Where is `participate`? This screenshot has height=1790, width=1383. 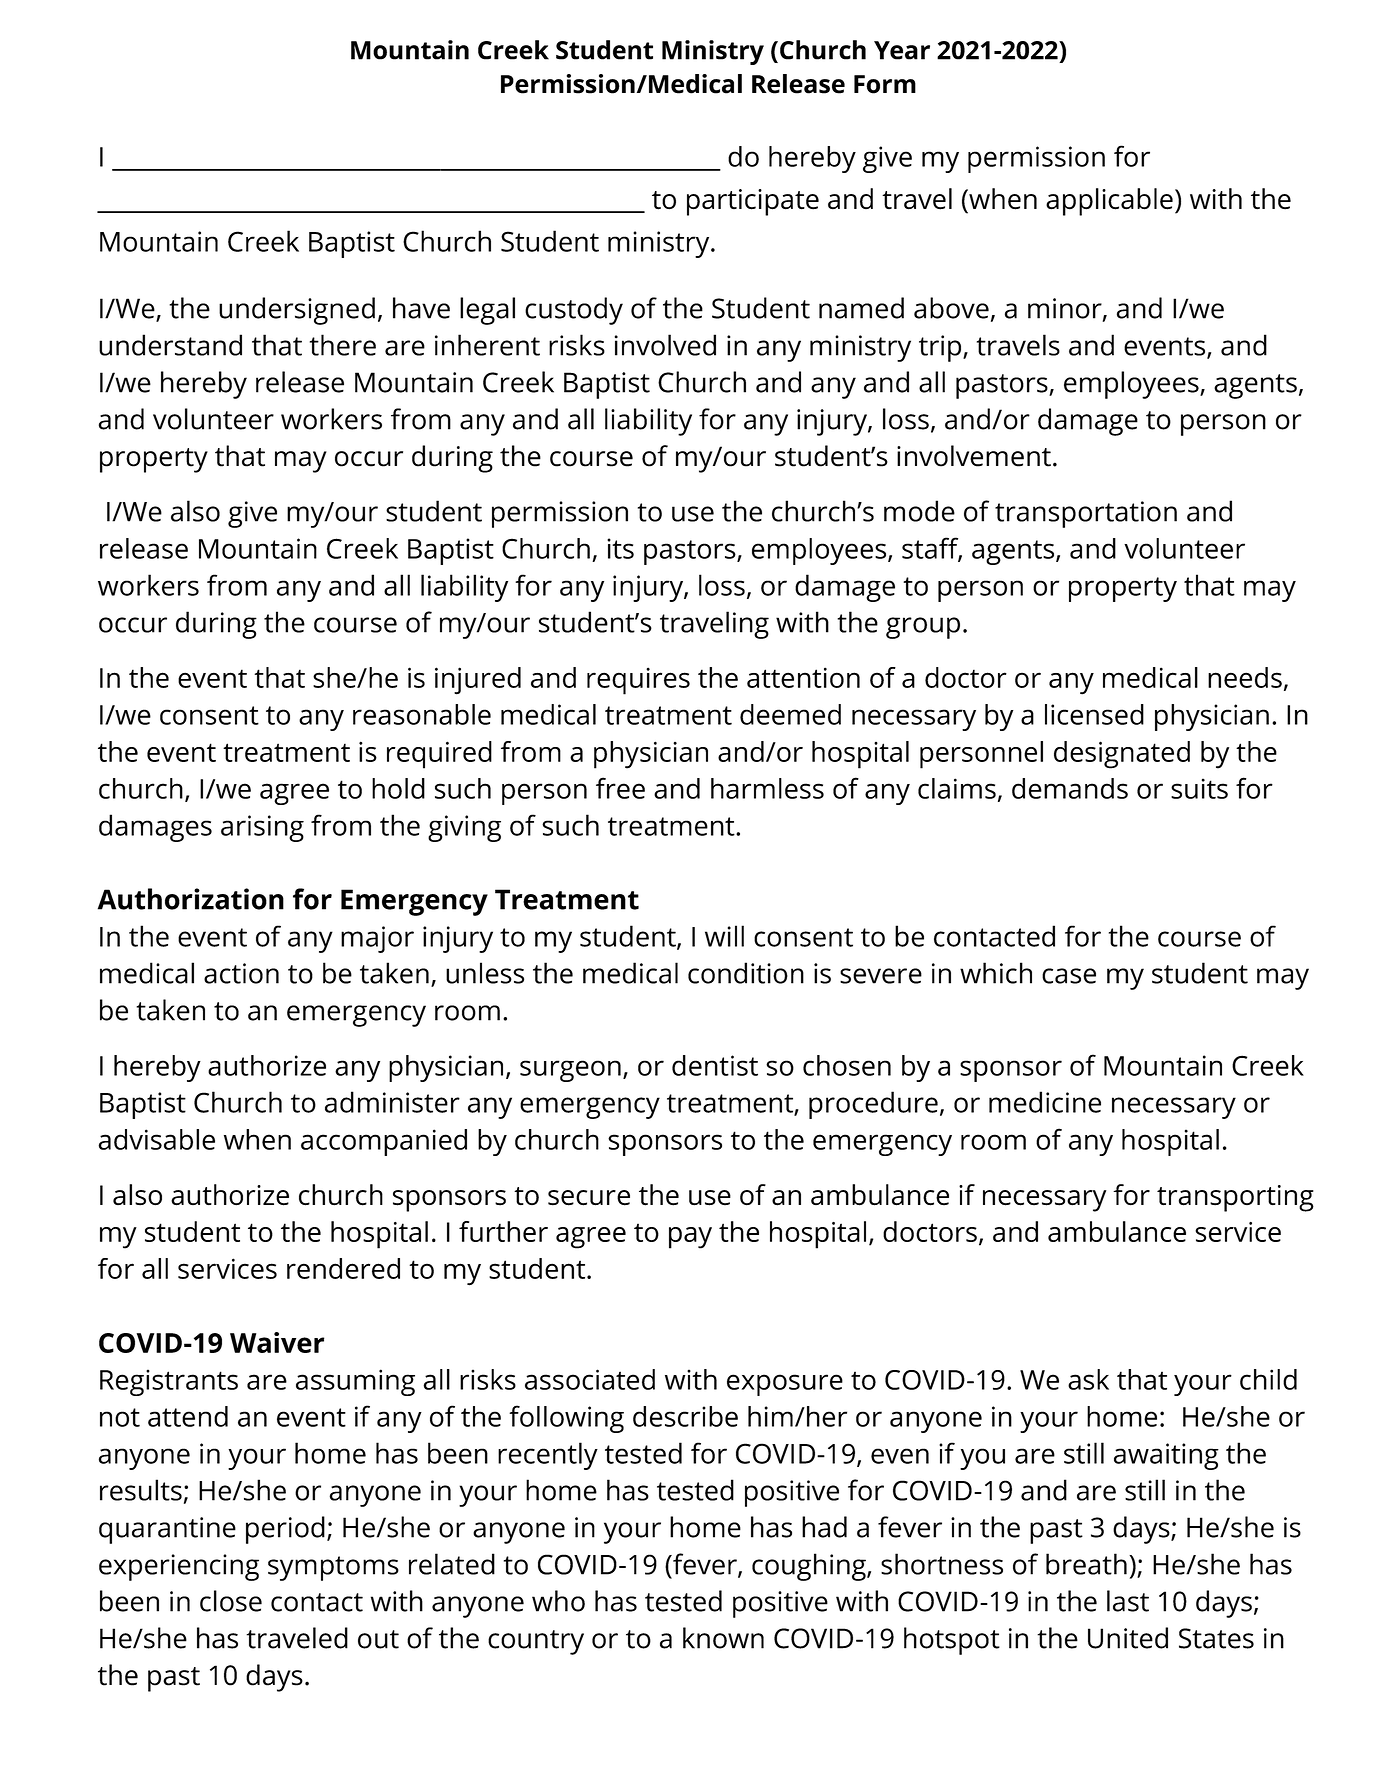
participate is located at coordinates (753, 202).
